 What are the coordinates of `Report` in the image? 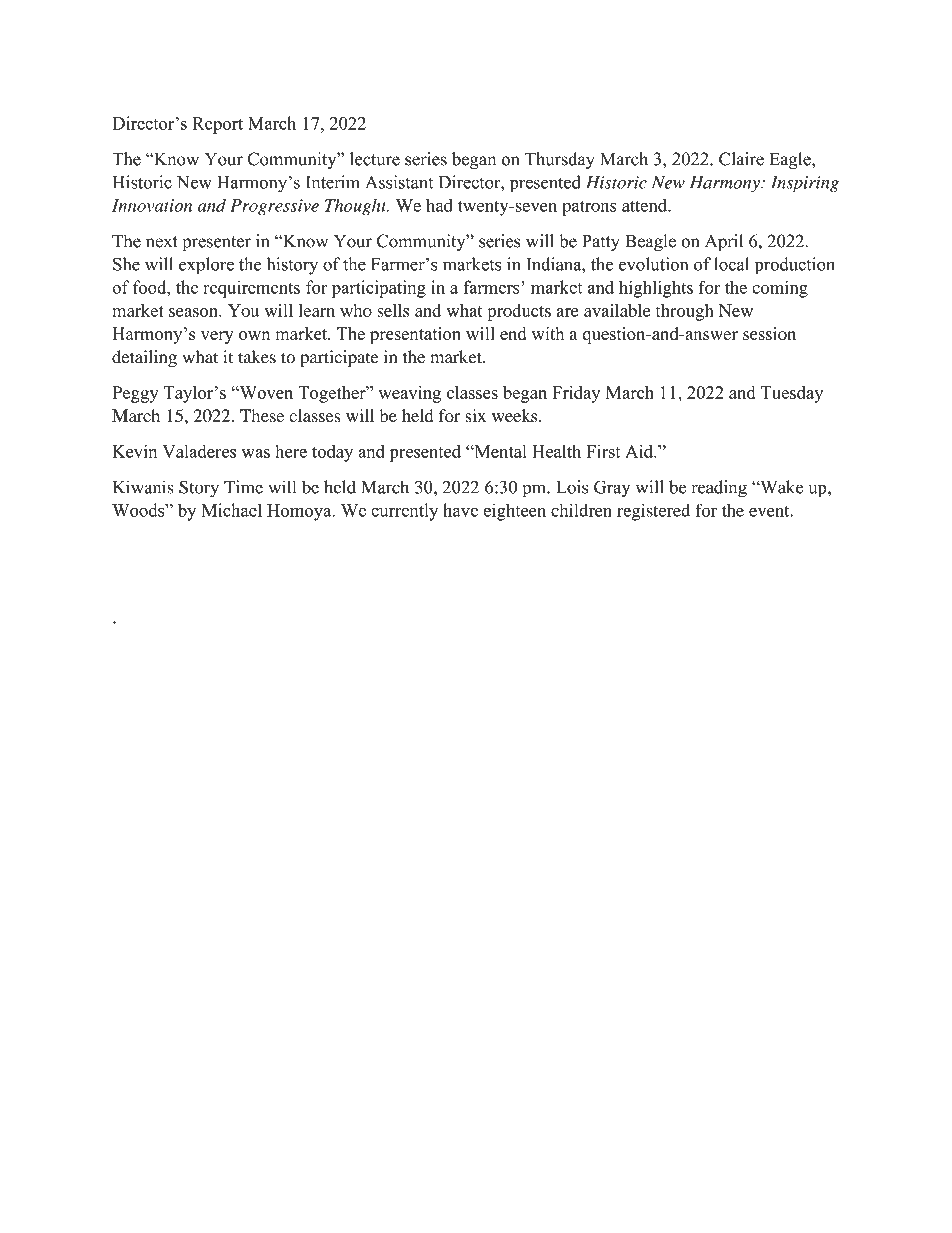 It's located at (218, 125).
